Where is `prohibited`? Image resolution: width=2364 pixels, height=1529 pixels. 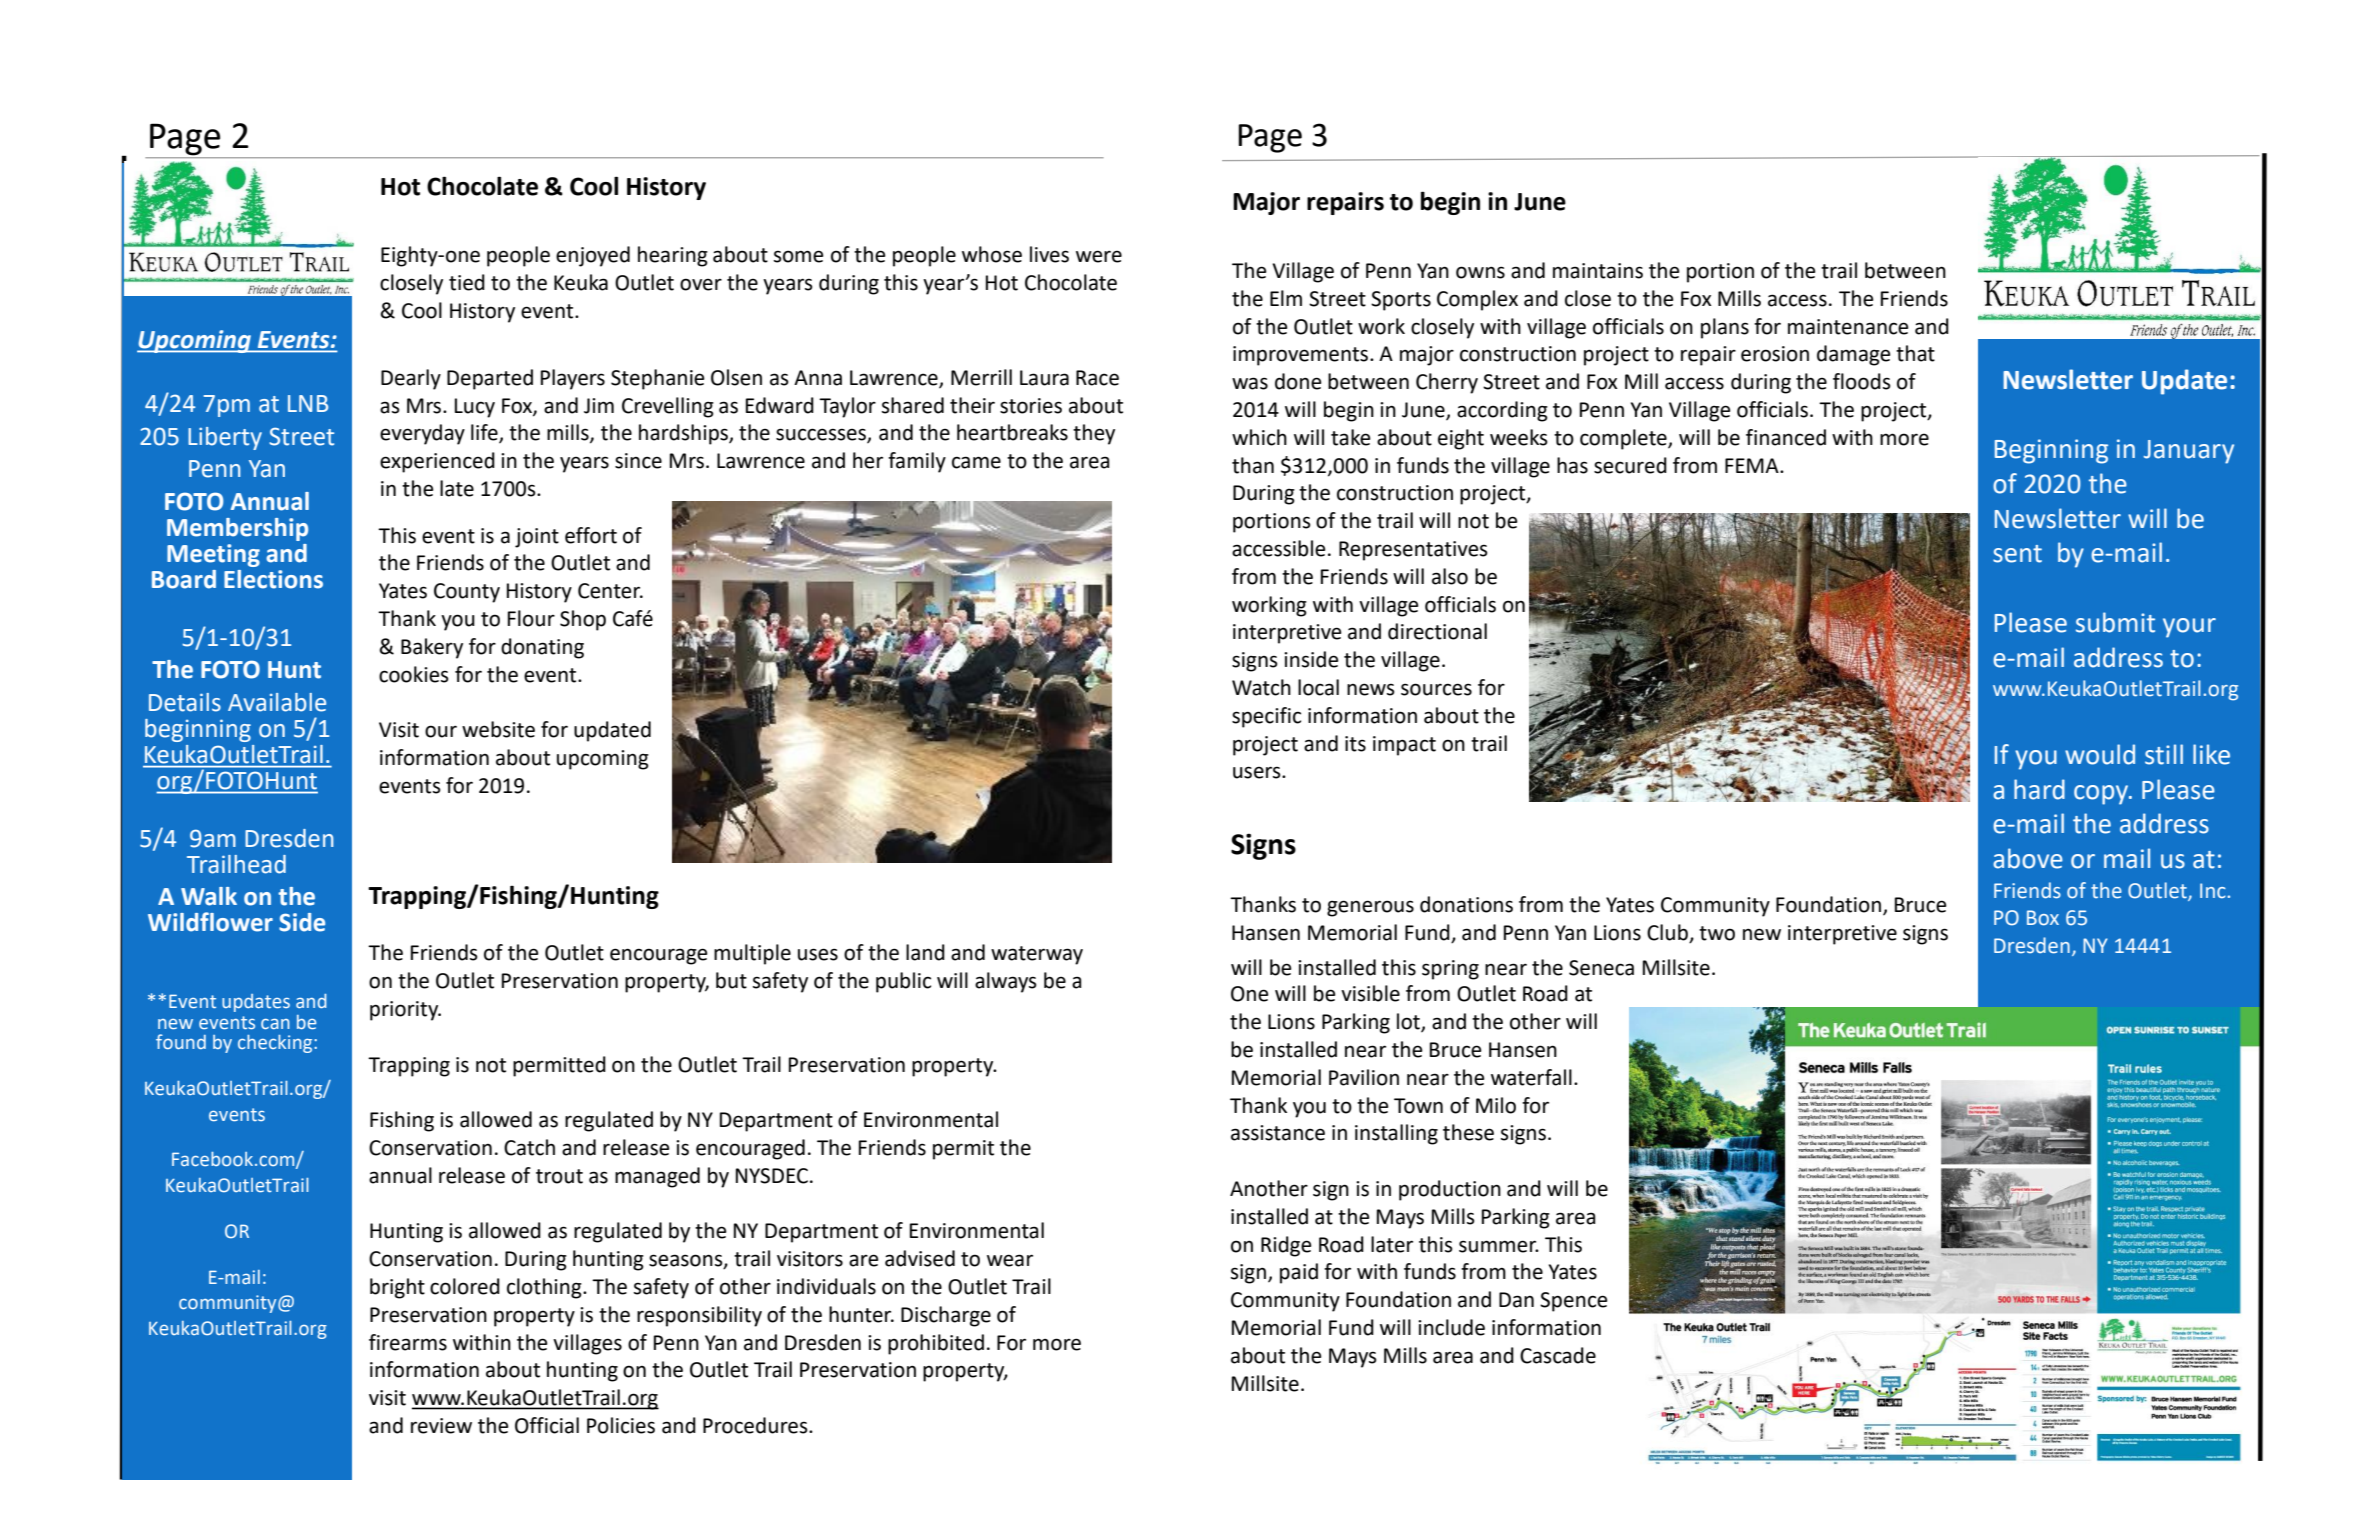 prohibited is located at coordinates (936, 1344).
